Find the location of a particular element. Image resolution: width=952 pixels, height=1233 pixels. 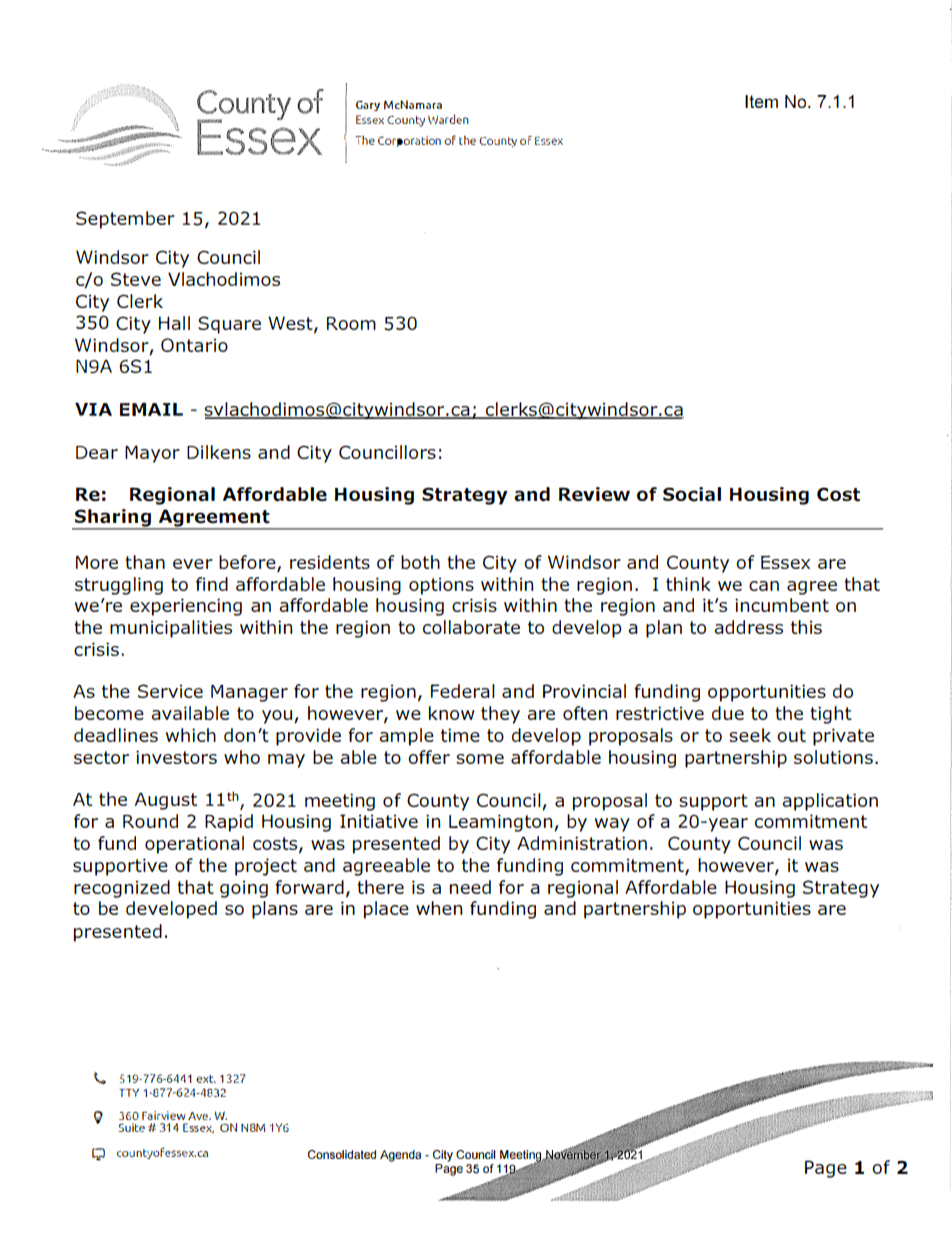

Item is located at coordinates (761, 101).
